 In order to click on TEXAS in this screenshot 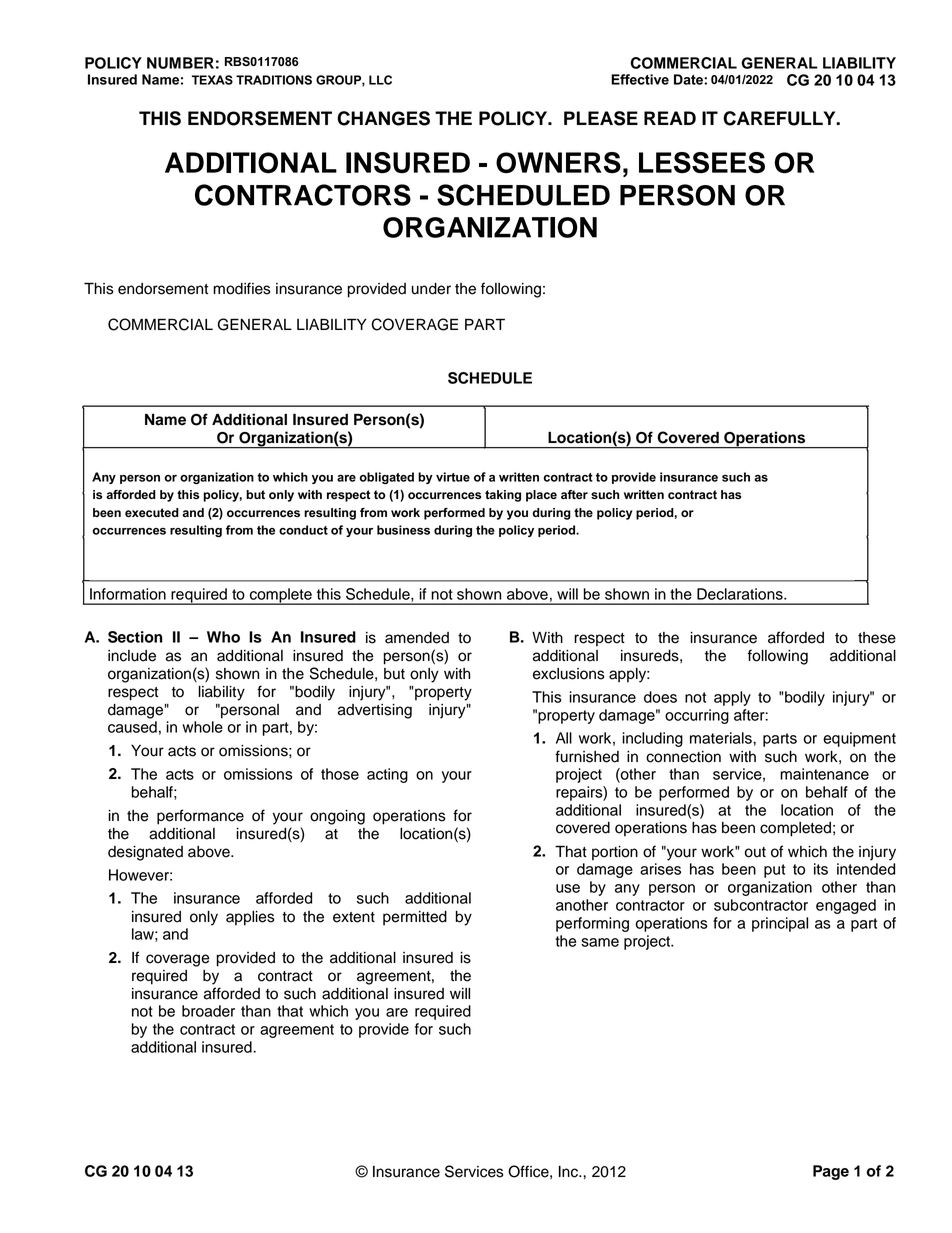, I will do `click(212, 80)`.
